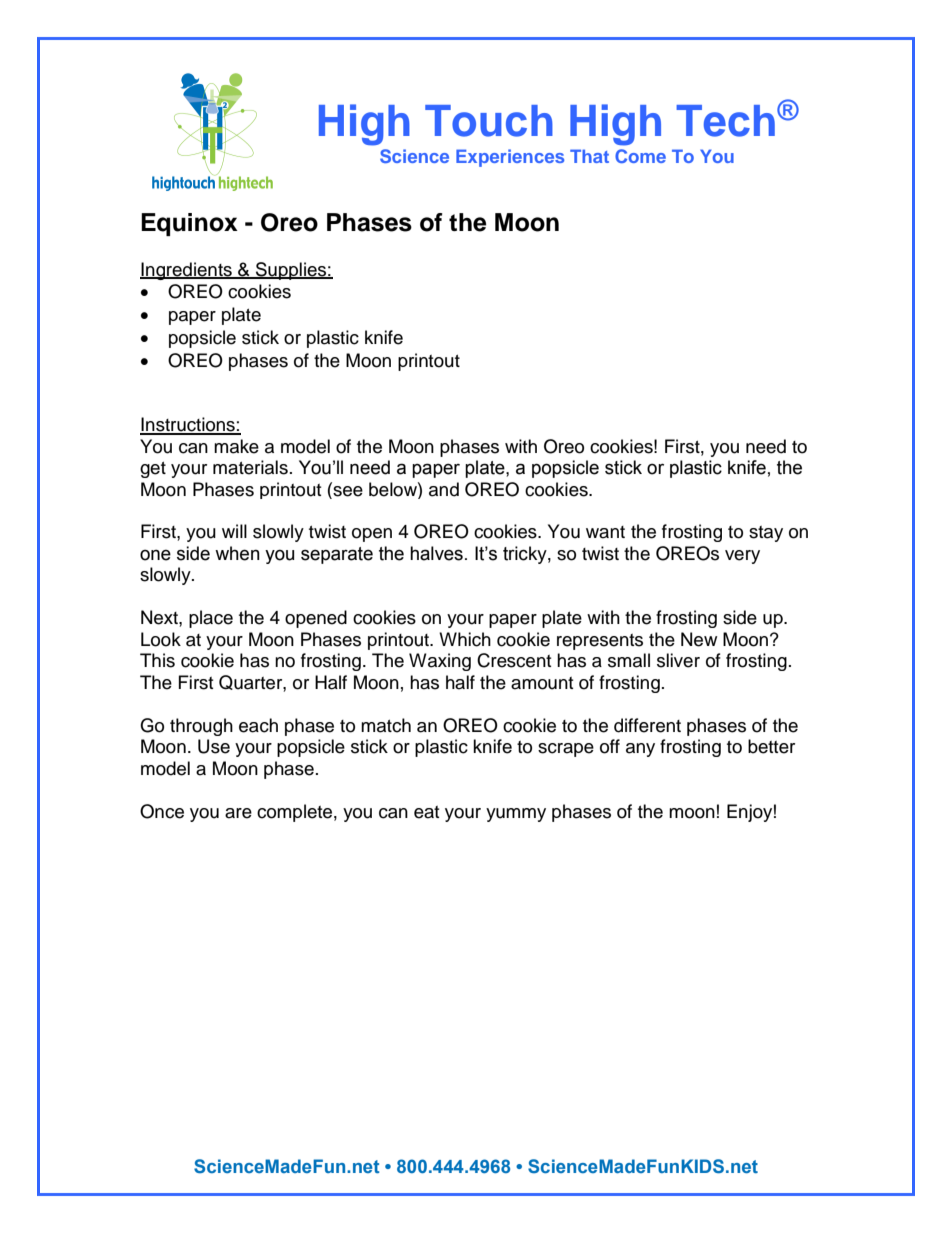  I want to click on and, so click(444, 489).
